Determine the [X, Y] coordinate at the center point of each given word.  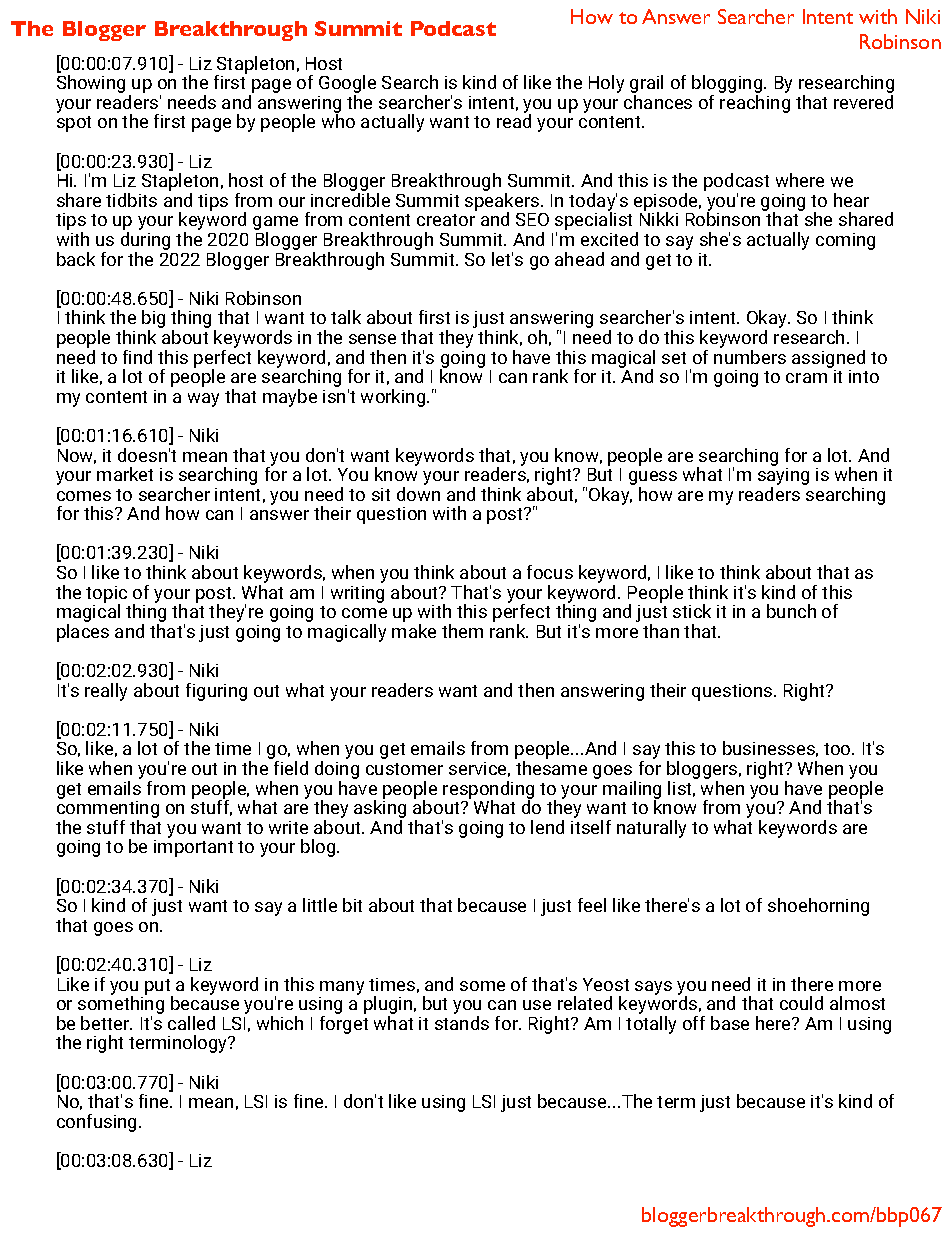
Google [347, 85]
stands [462, 1023]
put [159, 988]
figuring [216, 692]
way [203, 400]
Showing [91, 84]
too [838, 749]
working [394, 398]
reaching [755, 104]
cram [806, 378]
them [462, 631]
